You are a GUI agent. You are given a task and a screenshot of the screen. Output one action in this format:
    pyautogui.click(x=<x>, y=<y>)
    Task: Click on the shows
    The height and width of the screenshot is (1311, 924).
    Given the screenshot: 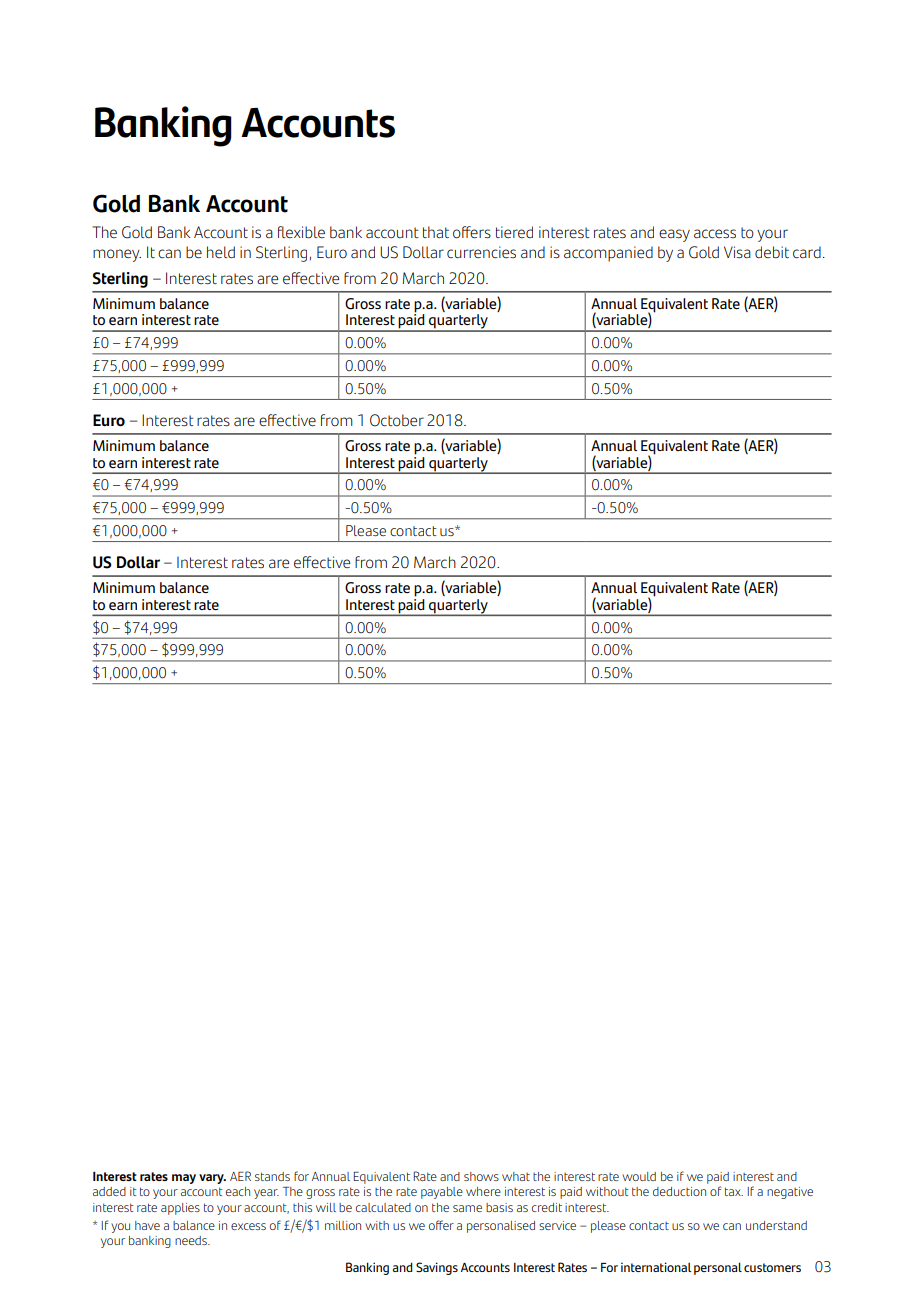 What is the action you would take?
    pyautogui.click(x=481, y=1176)
